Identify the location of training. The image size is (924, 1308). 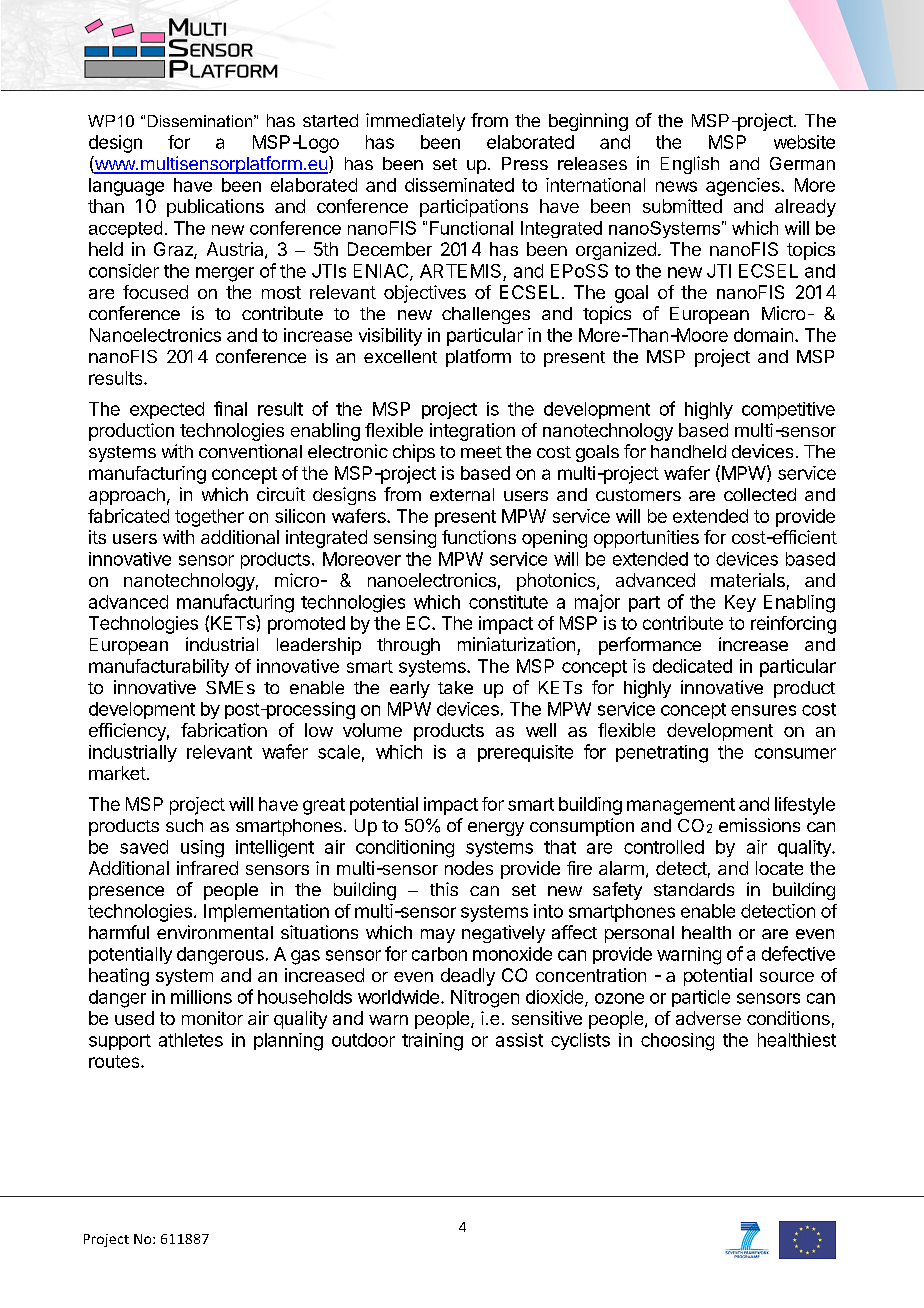
(432, 1042).
